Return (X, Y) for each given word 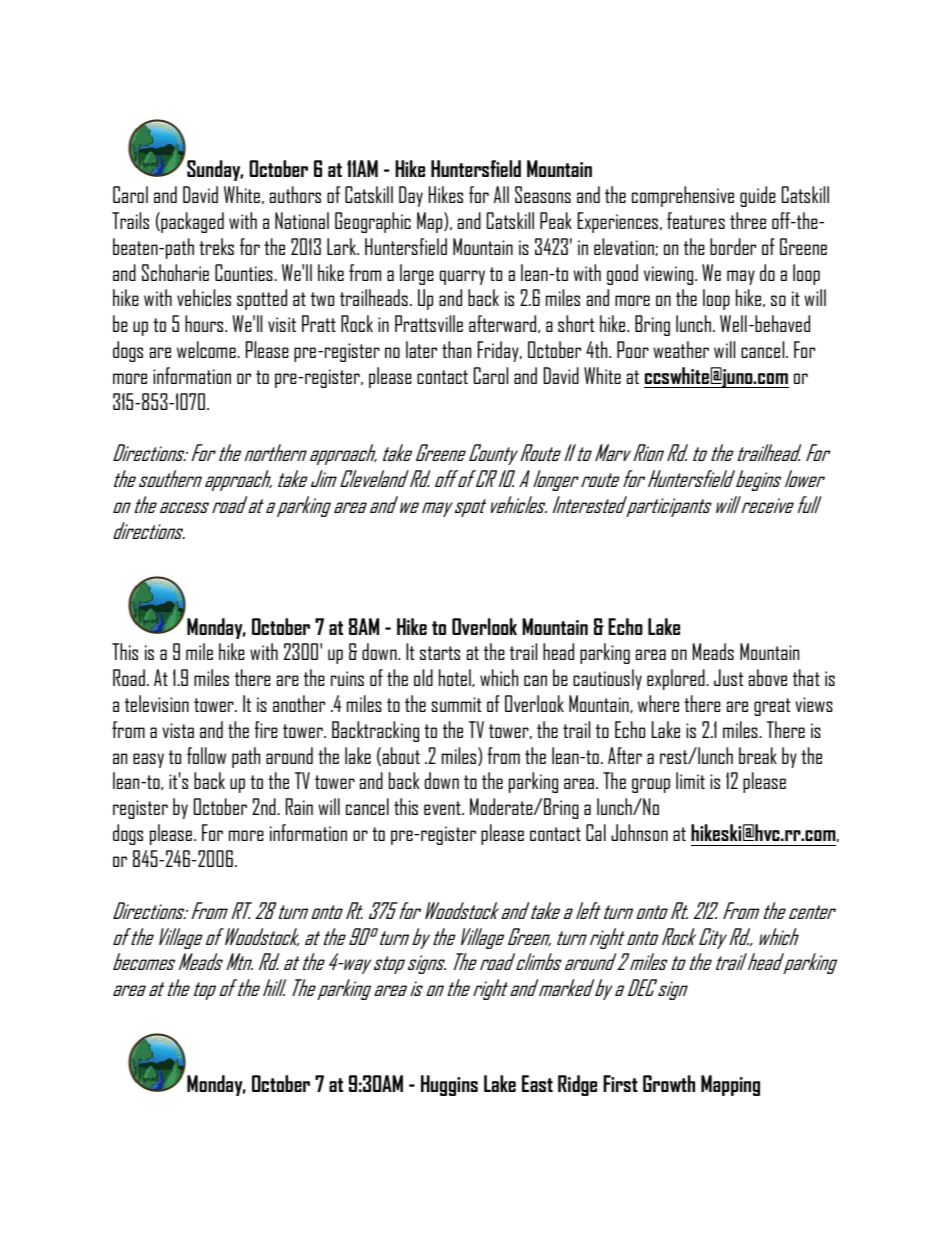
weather (681, 349)
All (501, 194)
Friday (499, 351)
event (443, 808)
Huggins (449, 1085)
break (758, 755)
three (748, 220)
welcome (207, 349)
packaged (191, 222)
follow (206, 755)
